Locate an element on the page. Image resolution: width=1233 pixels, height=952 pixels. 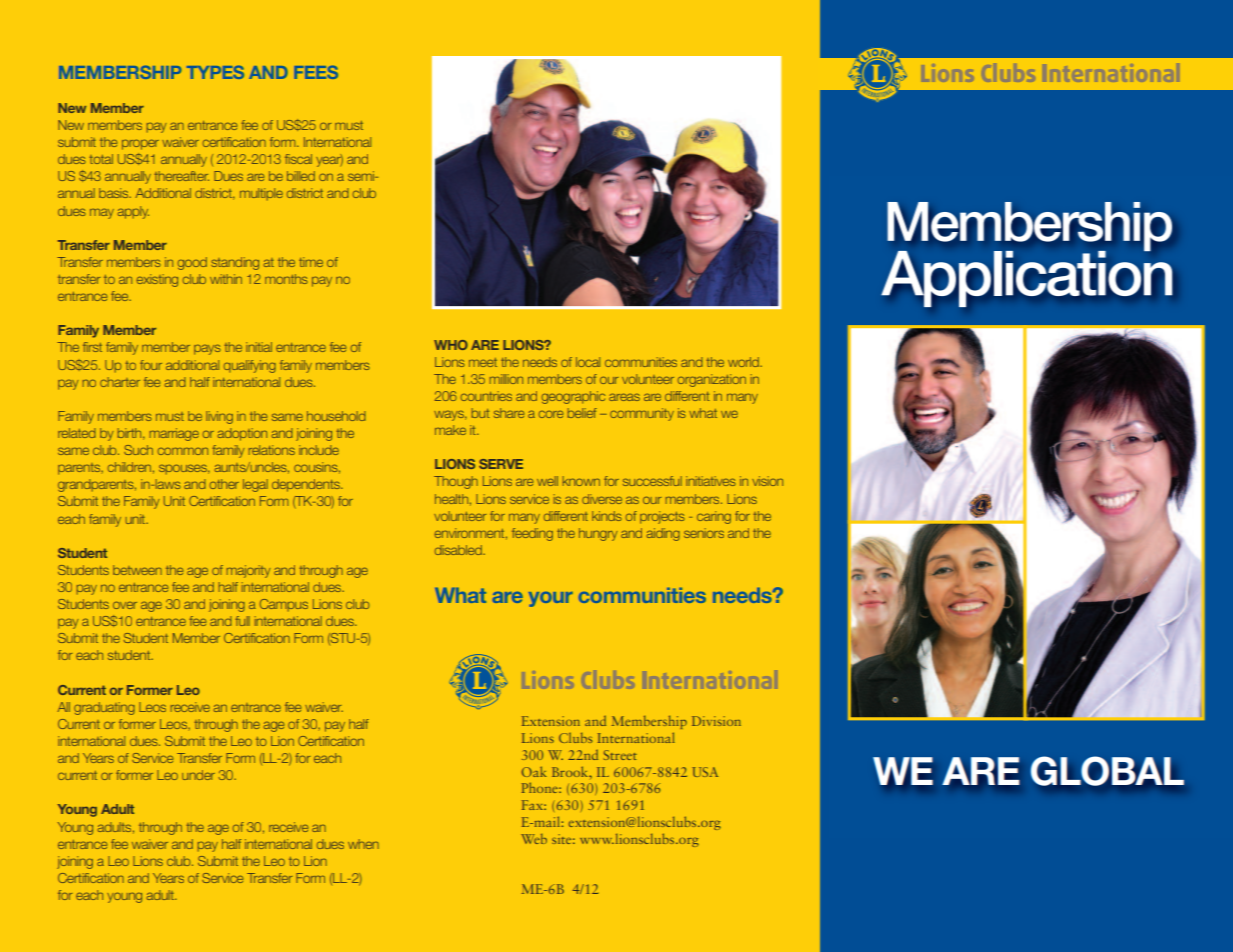
Application is located at coordinates (1026, 277).
